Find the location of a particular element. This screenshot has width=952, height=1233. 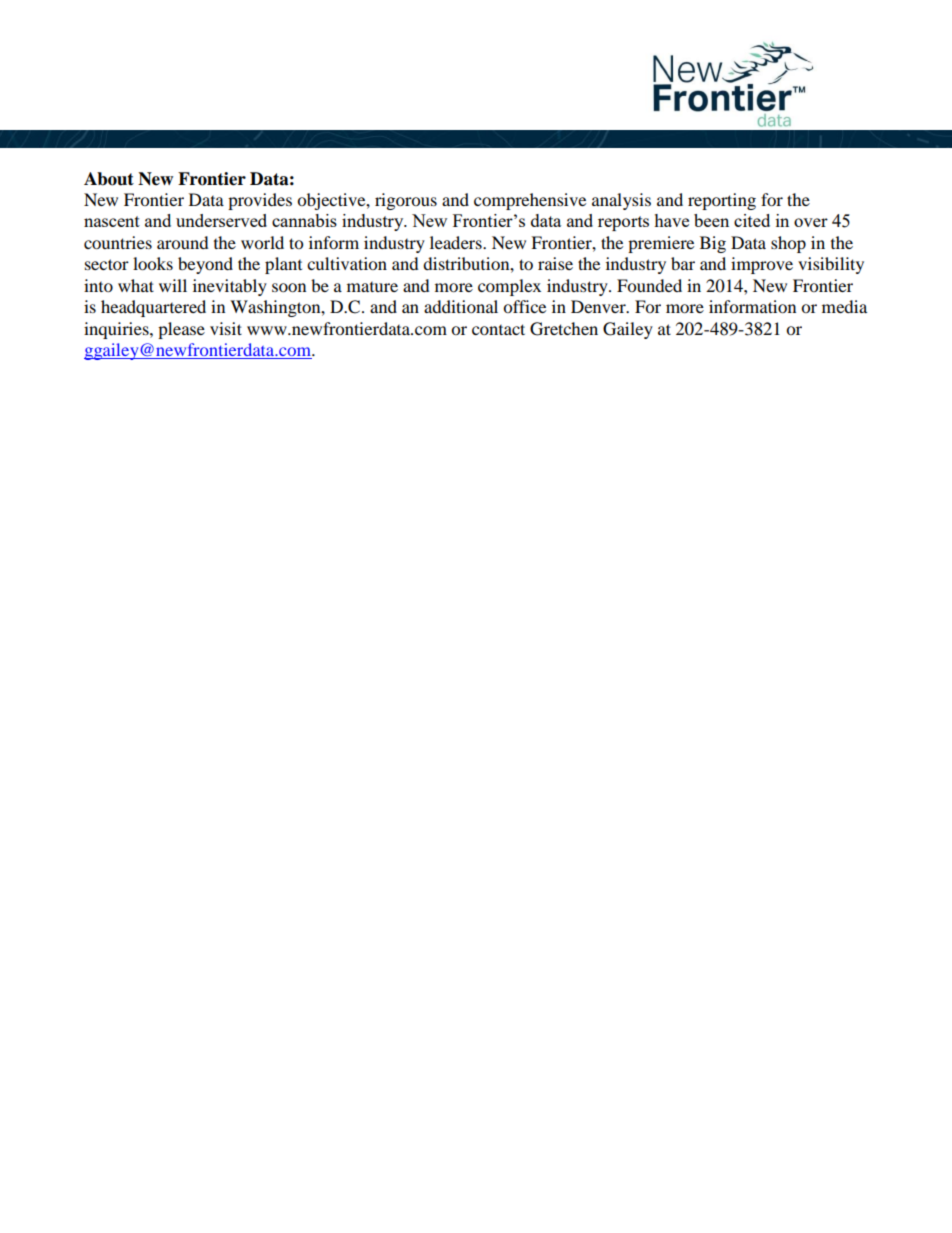

please is located at coordinates (181, 330).
